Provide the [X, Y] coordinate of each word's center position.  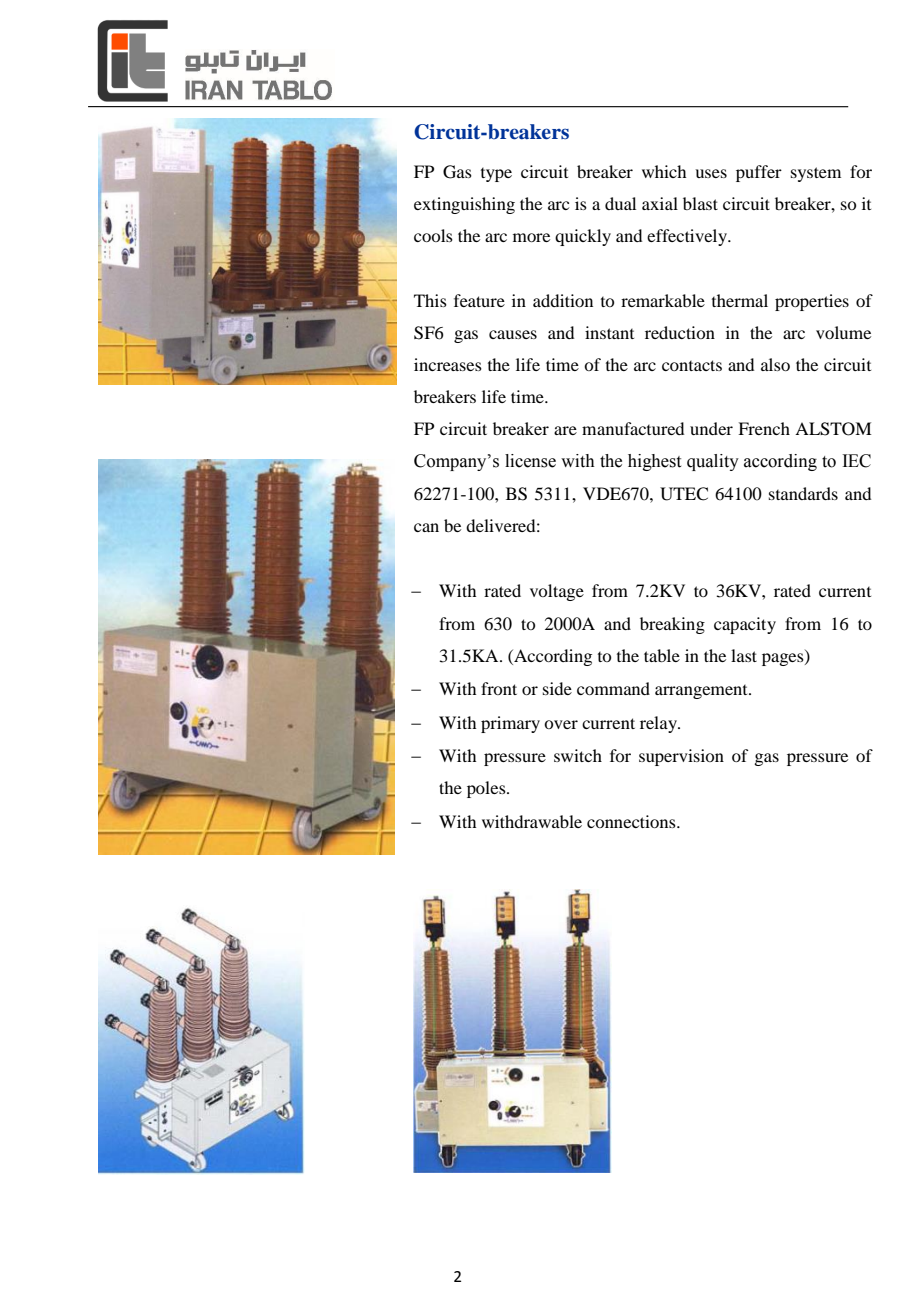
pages [784, 659]
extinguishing [464, 205]
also [775, 364]
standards [803, 493]
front [499, 688]
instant [609, 332]
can [426, 527]
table [662, 655]
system [816, 174]
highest [654, 462]
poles [487, 789]
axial [660, 203]
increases [448, 364]
